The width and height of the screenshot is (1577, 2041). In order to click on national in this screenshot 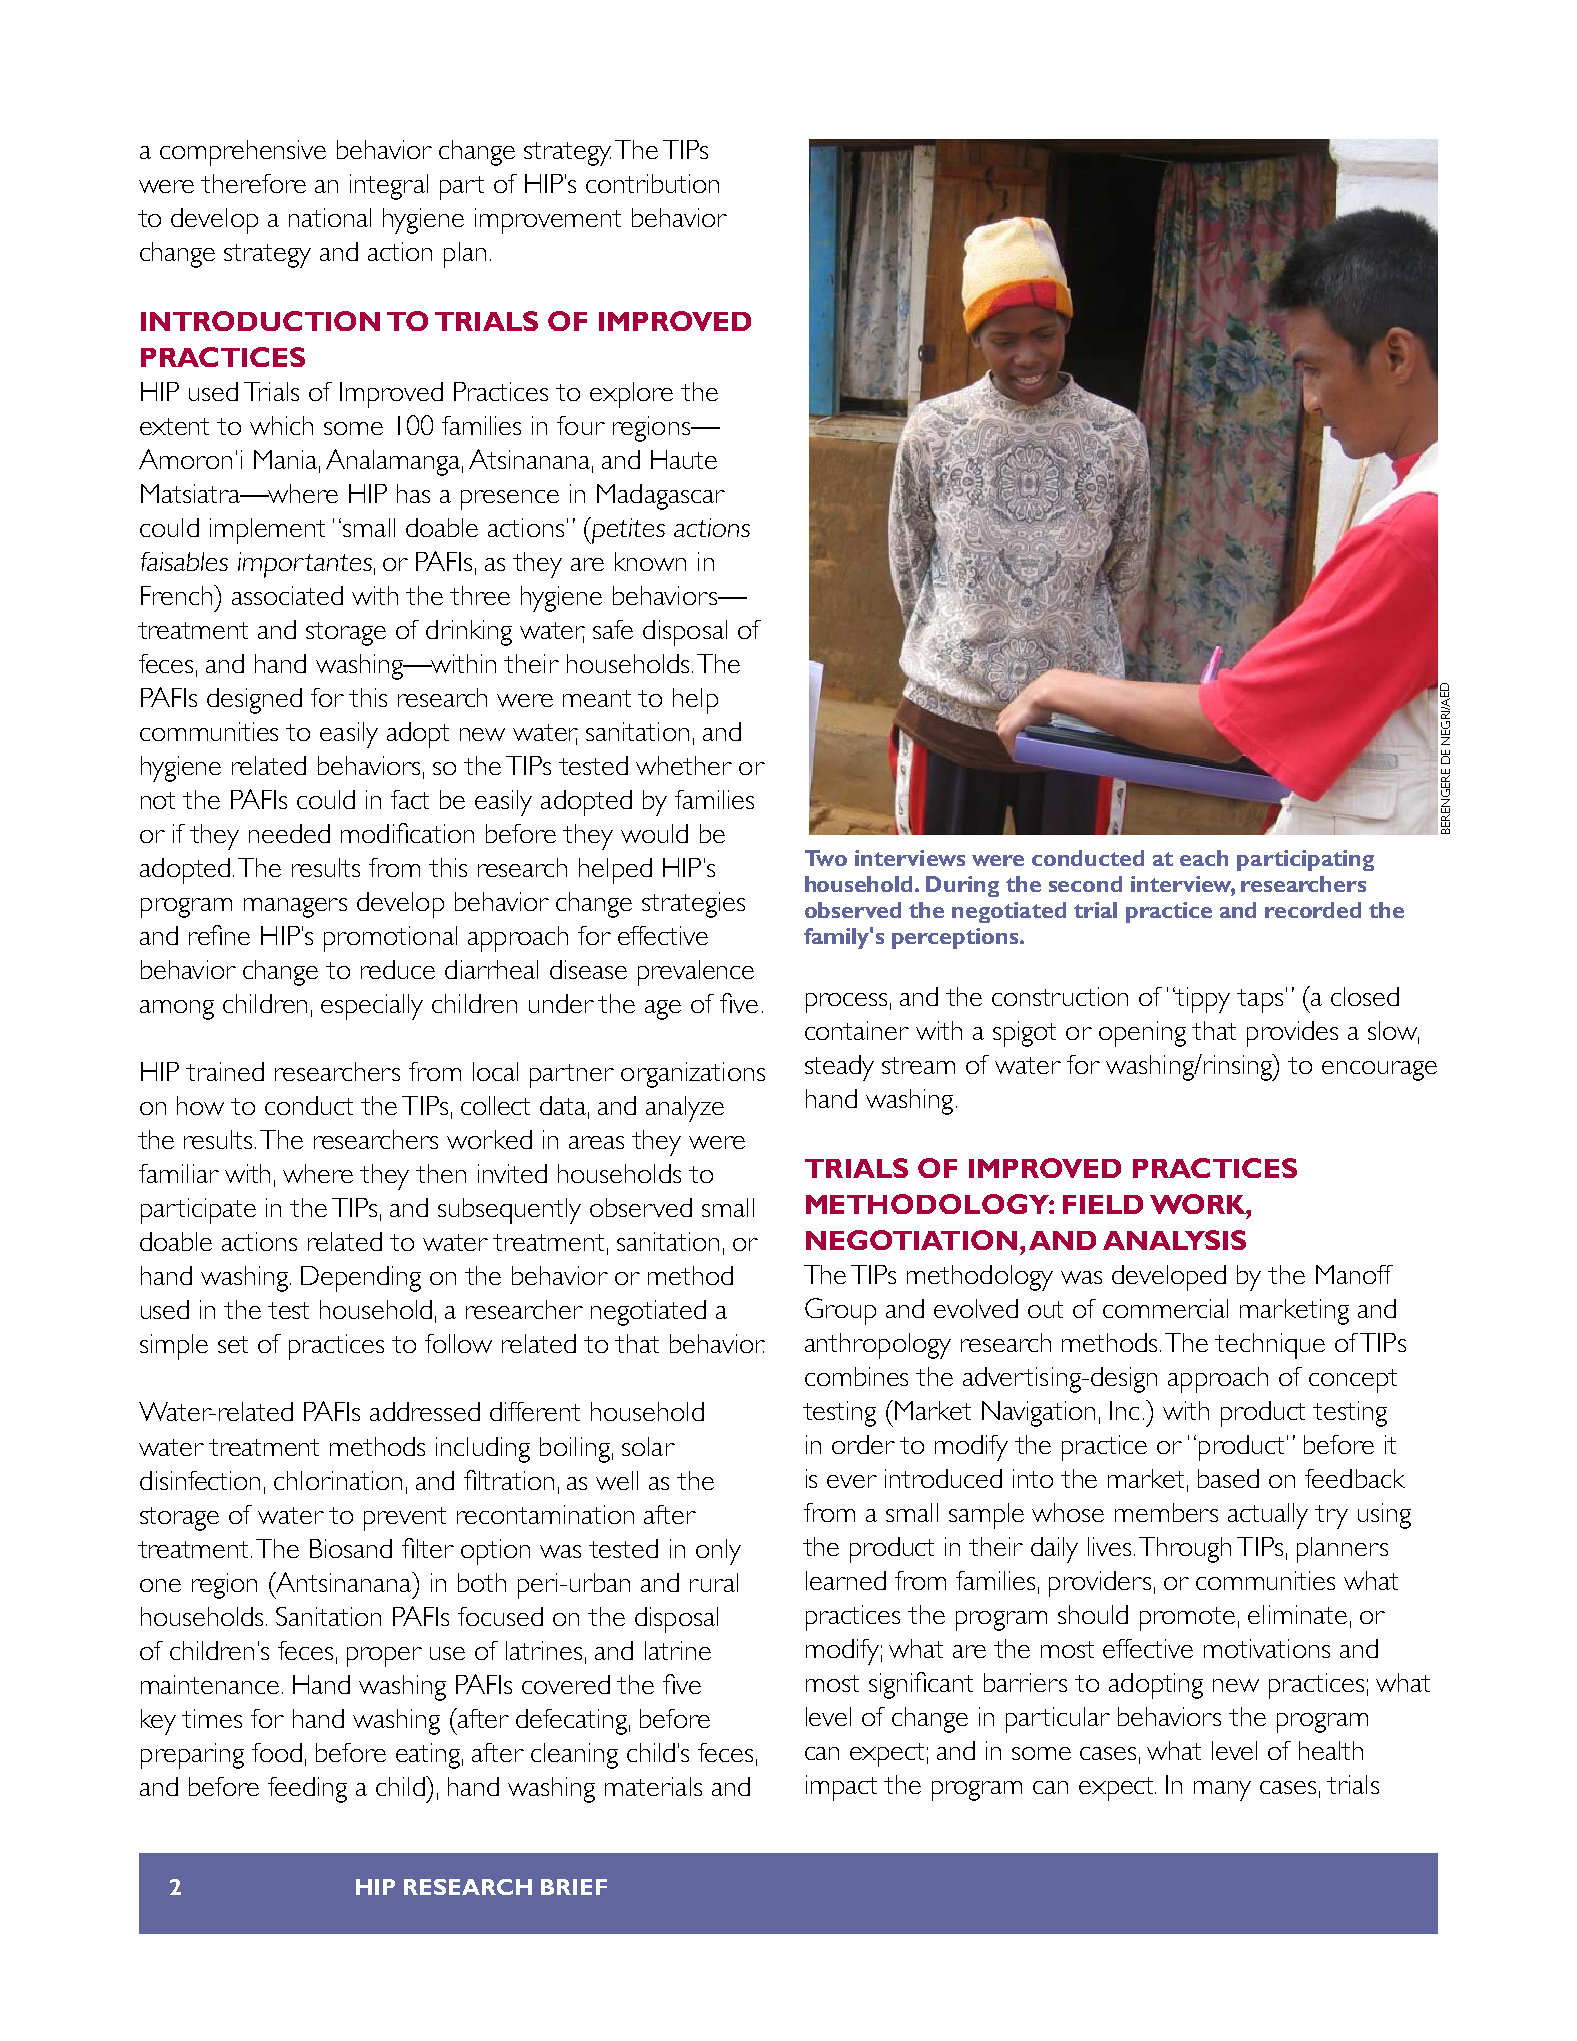, I will do `click(330, 217)`.
